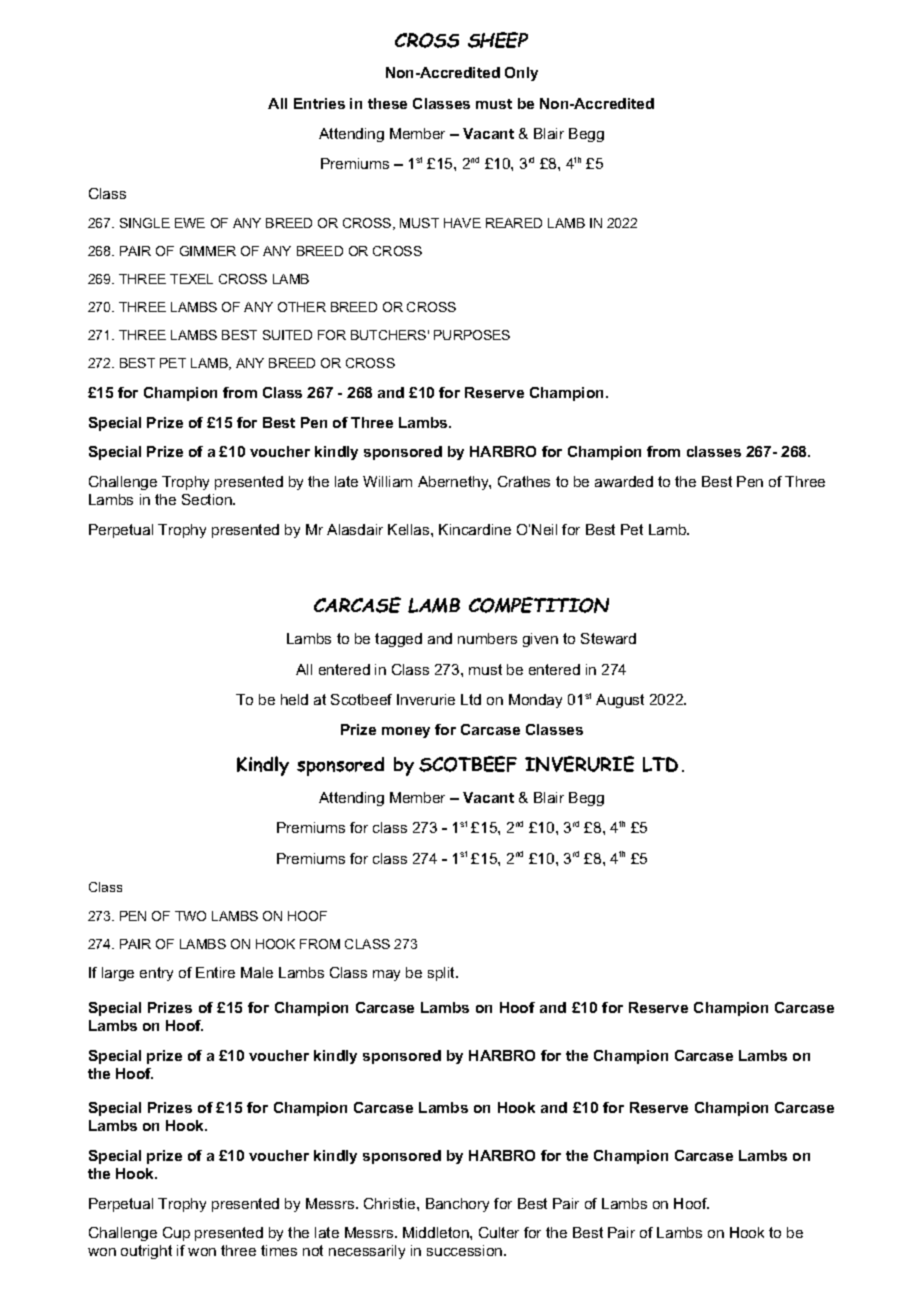  What do you see at coordinates (387, 103) in the page?
I see `these` at bounding box center [387, 103].
